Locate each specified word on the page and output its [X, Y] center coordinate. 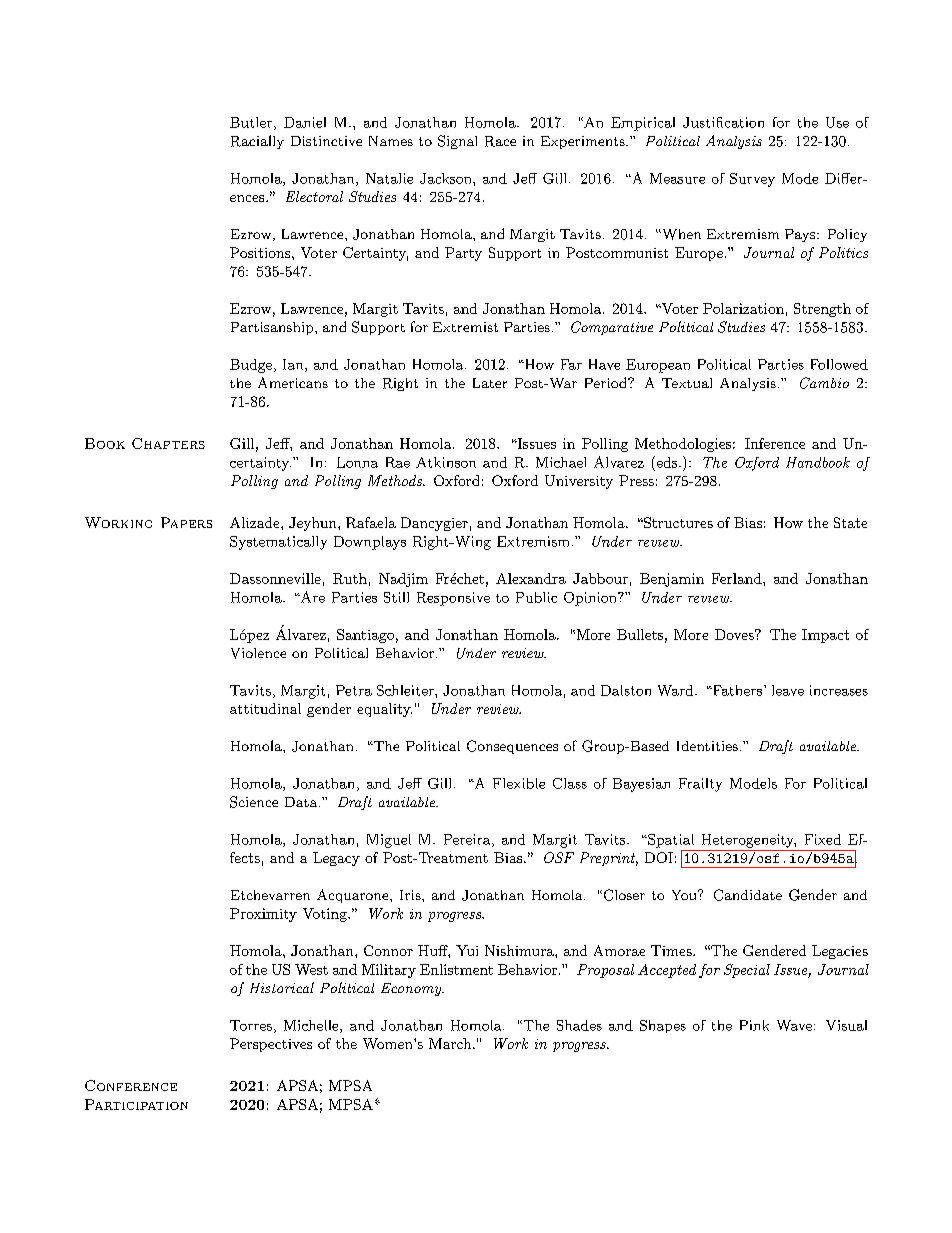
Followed [839, 364]
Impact [825, 636]
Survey [752, 180]
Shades [579, 1025]
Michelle [312, 1026]
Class [570, 783]
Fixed [823, 839]
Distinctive [326, 141]
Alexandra [531, 578]
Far [571, 364]
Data [301, 802]
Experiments [584, 142]
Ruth [350, 578]
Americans [293, 382]
